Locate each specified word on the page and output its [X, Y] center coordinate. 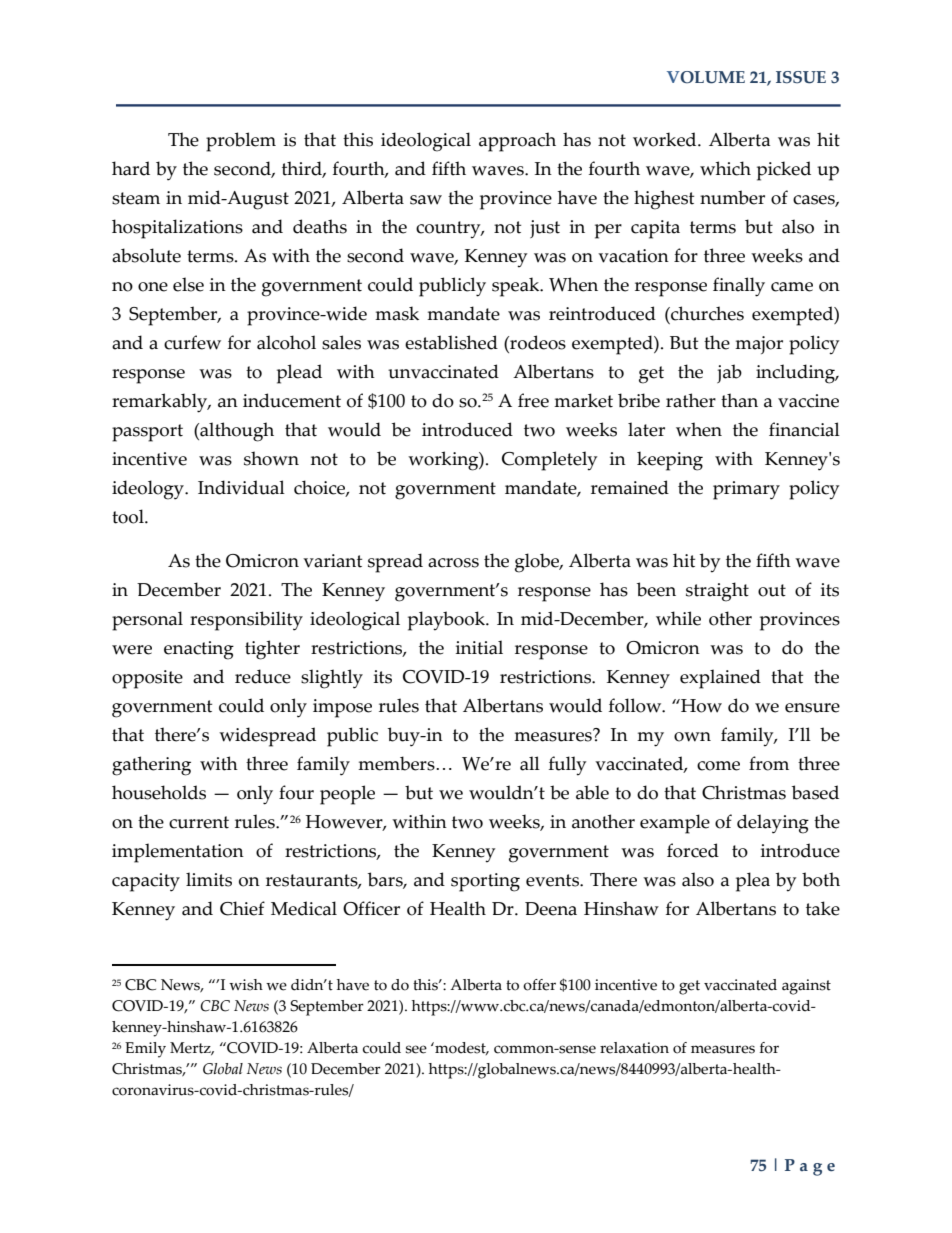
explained [720, 679]
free [533, 400]
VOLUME [706, 77]
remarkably [161, 403]
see [416, 1049]
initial [479, 647]
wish [246, 985]
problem [241, 142]
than [739, 400]
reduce [263, 676]
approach [517, 142]
